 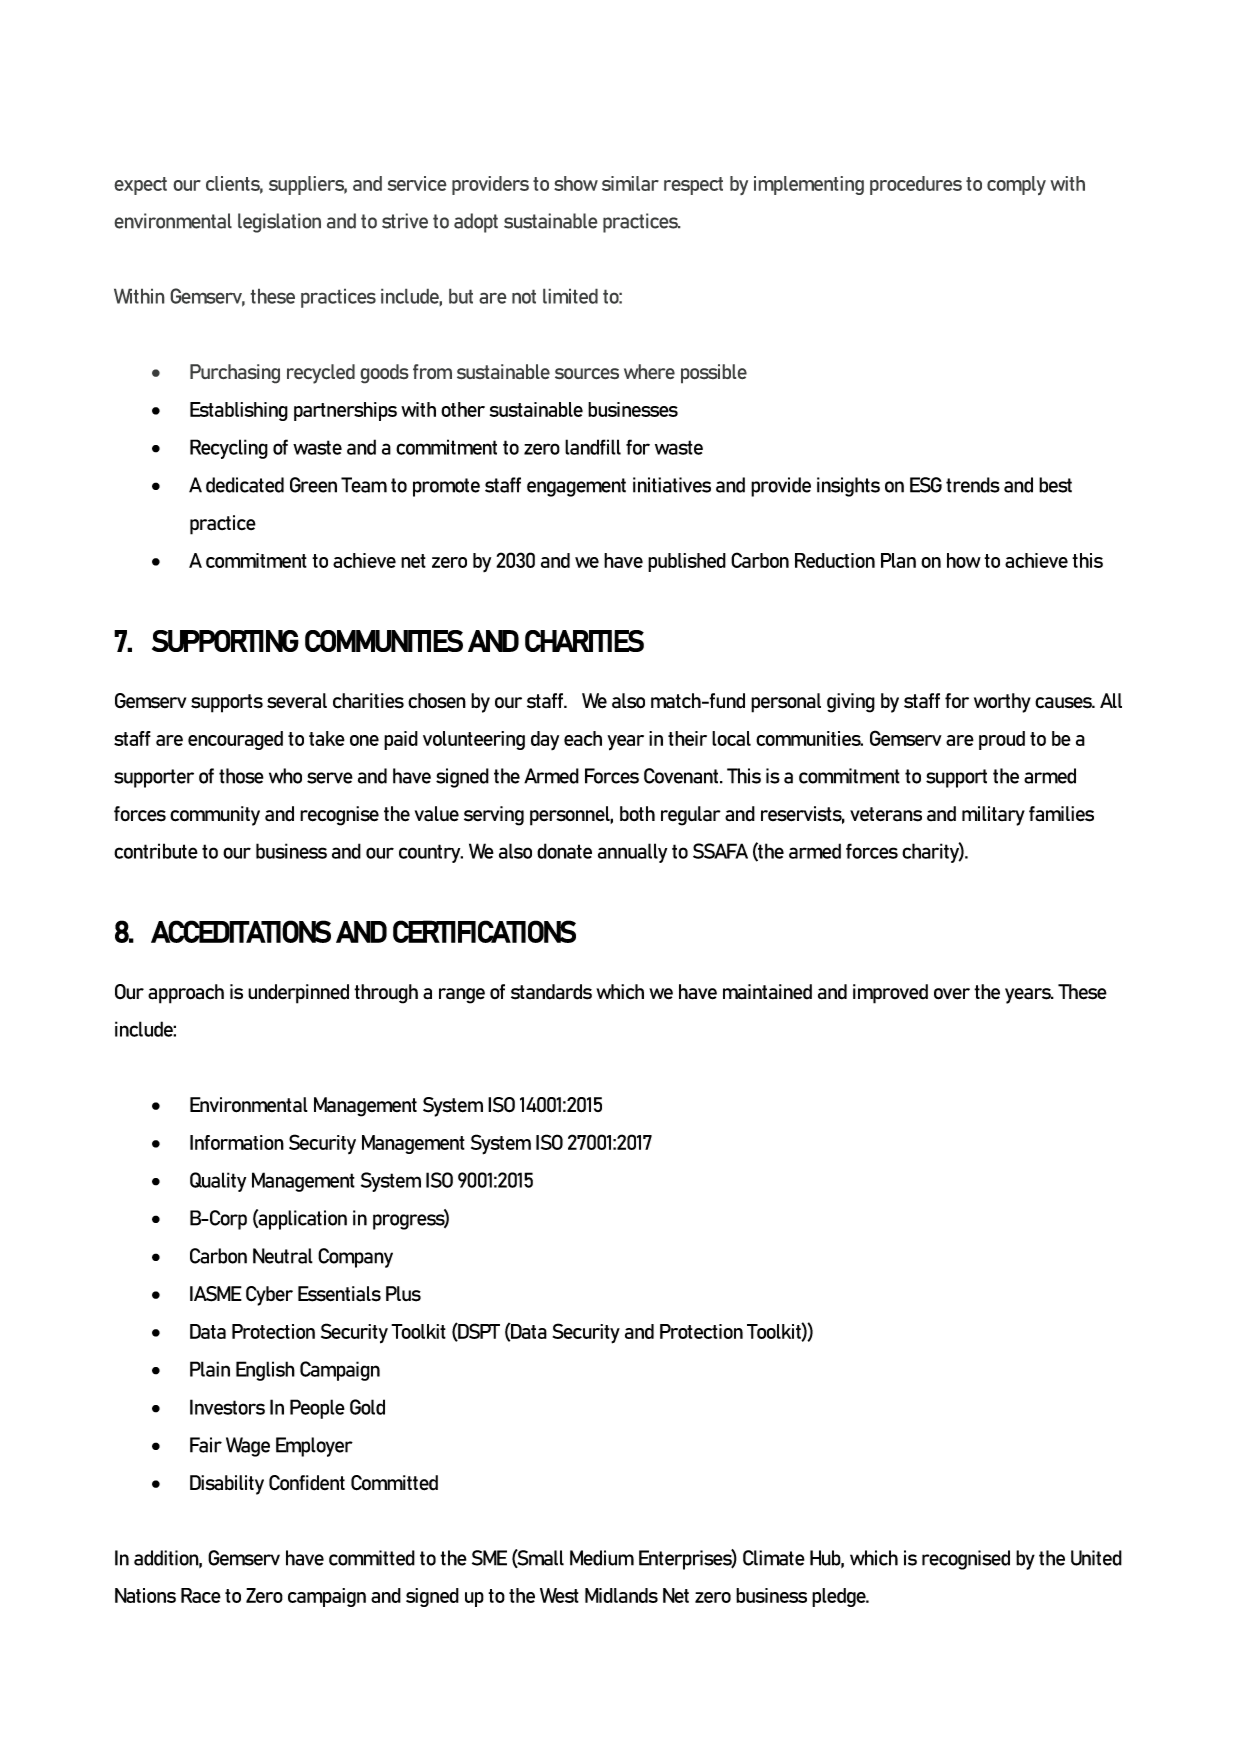 I want to click on Plan, so click(x=898, y=560).
